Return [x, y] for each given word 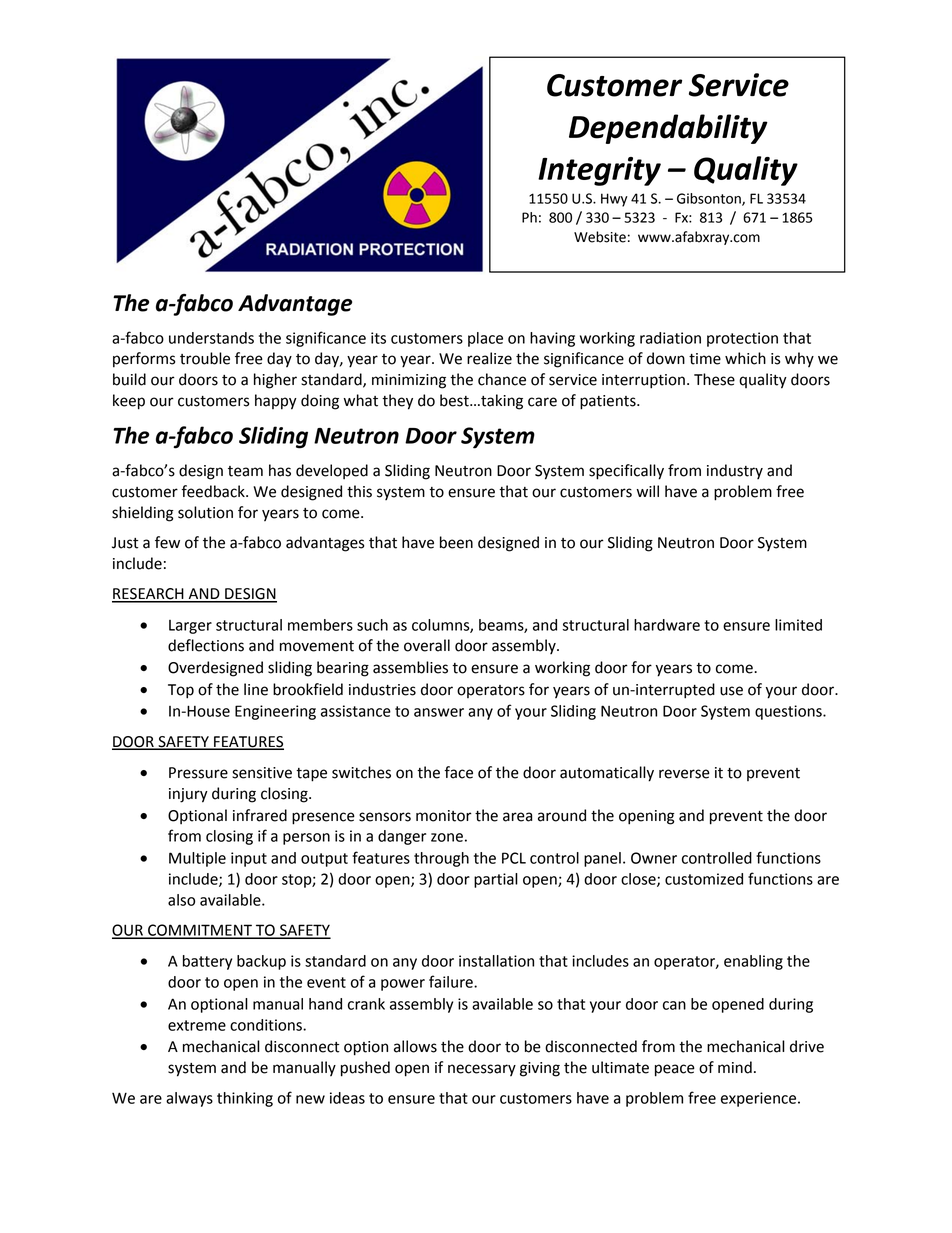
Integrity [599, 171]
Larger [190, 627]
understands [211, 338]
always [189, 1099]
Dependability [668, 129]
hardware [667, 625]
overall [427, 645]
